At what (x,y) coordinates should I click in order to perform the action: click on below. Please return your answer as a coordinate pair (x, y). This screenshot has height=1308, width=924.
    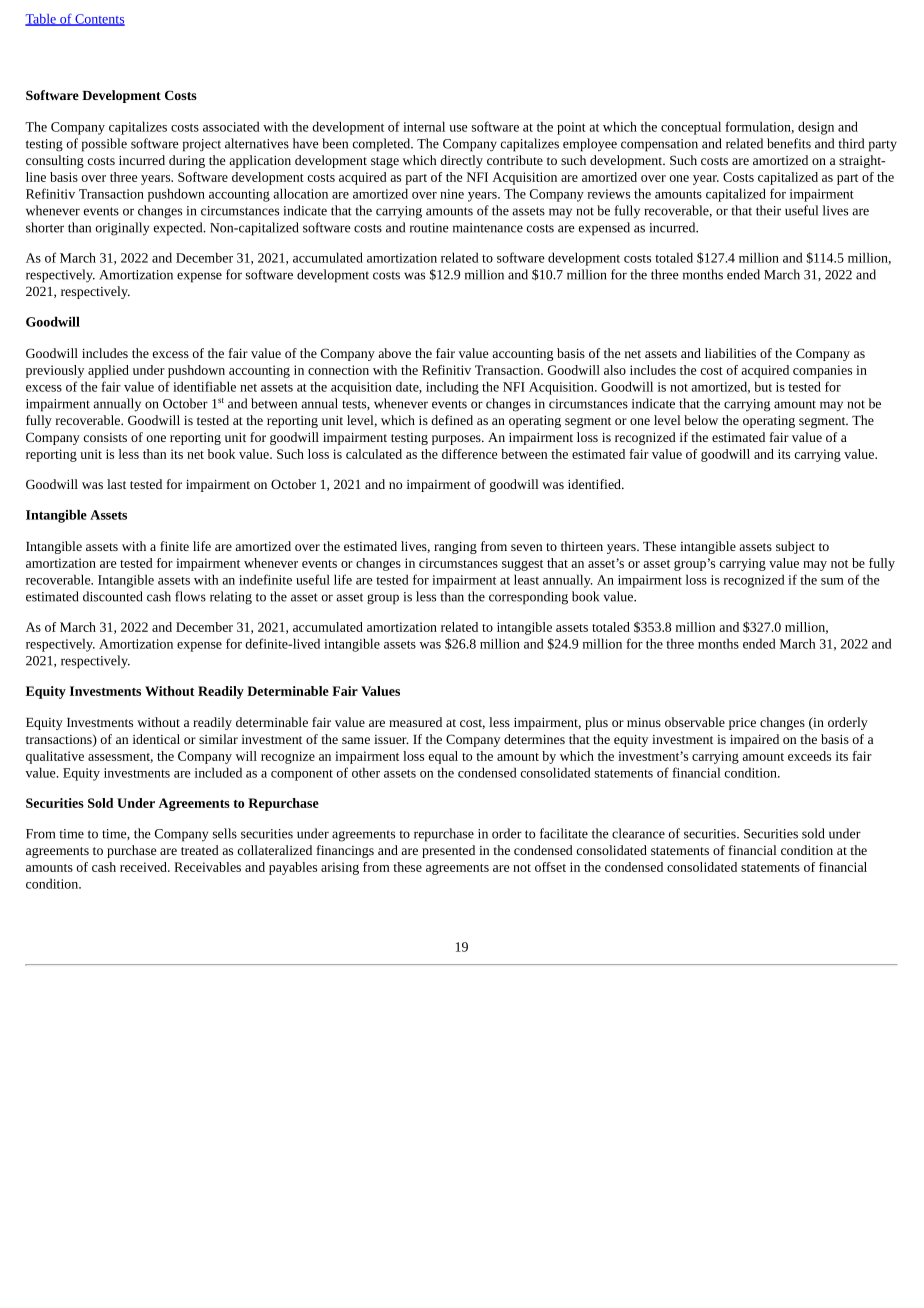
    Looking at the image, I should click on (701, 420).
